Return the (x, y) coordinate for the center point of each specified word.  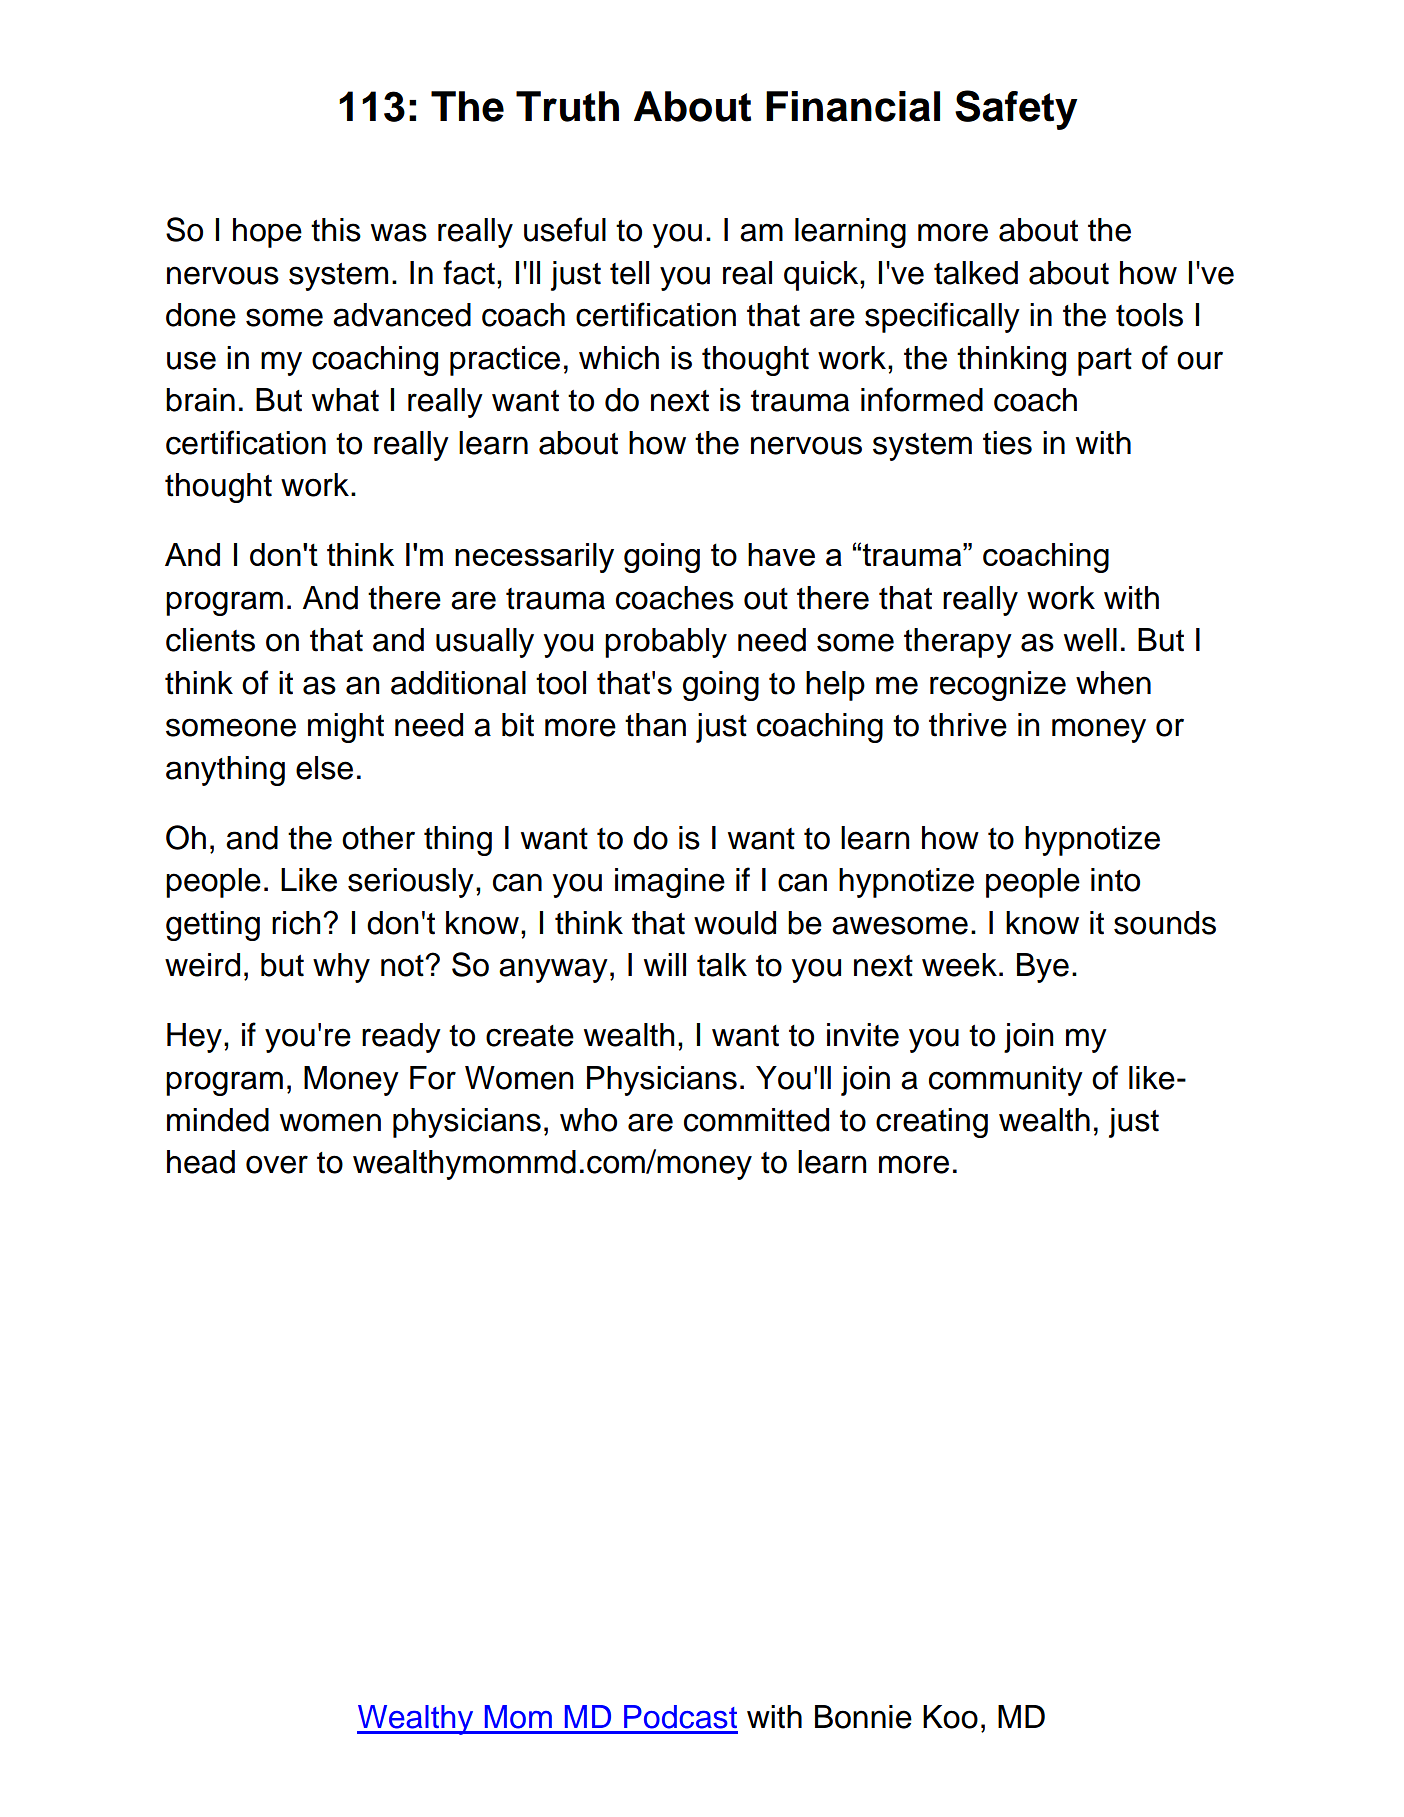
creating (932, 1123)
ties (1007, 443)
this (336, 230)
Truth (567, 106)
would (735, 923)
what (345, 400)
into (1115, 880)
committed (756, 1120)
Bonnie (863, 1717)
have (781, 554)
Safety (1016, 110)
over (277, 1164)
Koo (950, 1717)
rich (296, 923)
